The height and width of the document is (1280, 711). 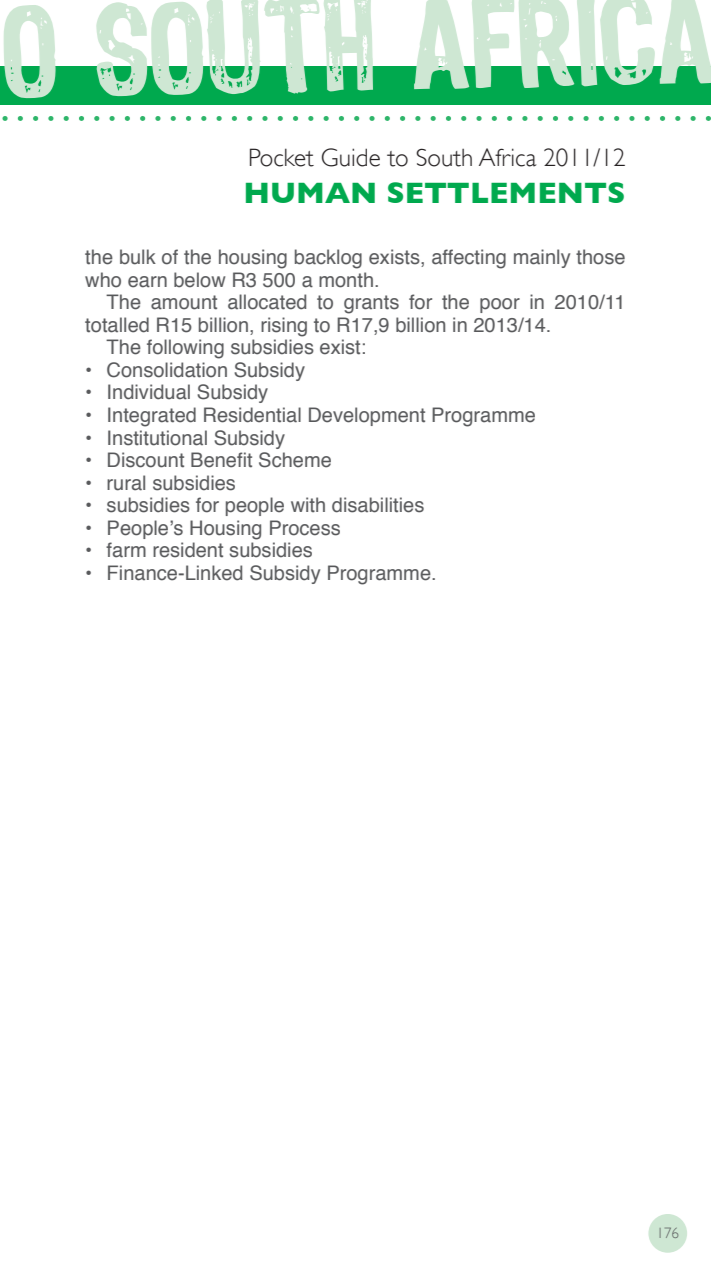 I want to click on farm, so click(x=126, y=550).
